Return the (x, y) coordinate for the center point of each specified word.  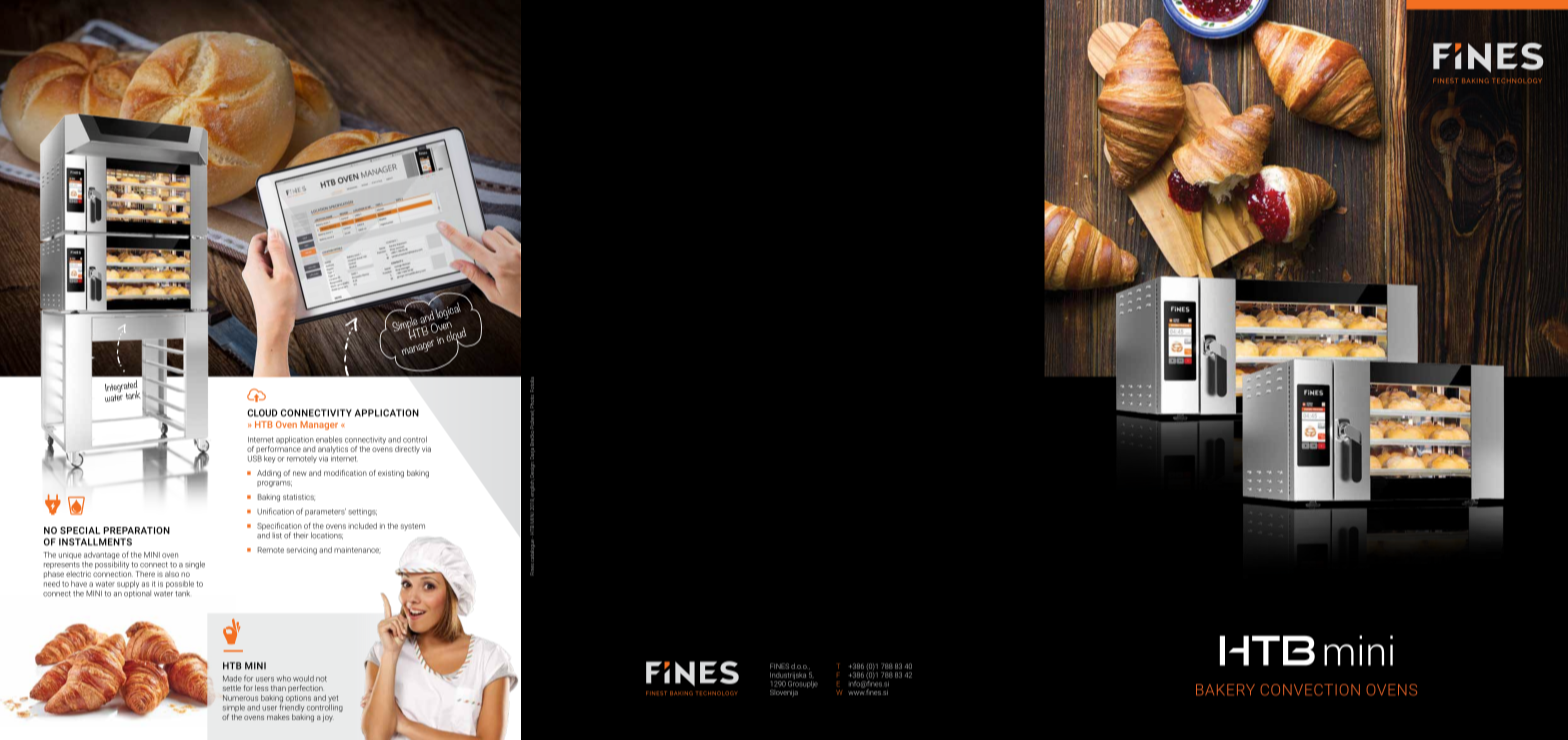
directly (407, 450)
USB (255, 458)
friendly (291, 708)
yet (333, 700)
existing (391, 474)
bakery (1225, 689)
